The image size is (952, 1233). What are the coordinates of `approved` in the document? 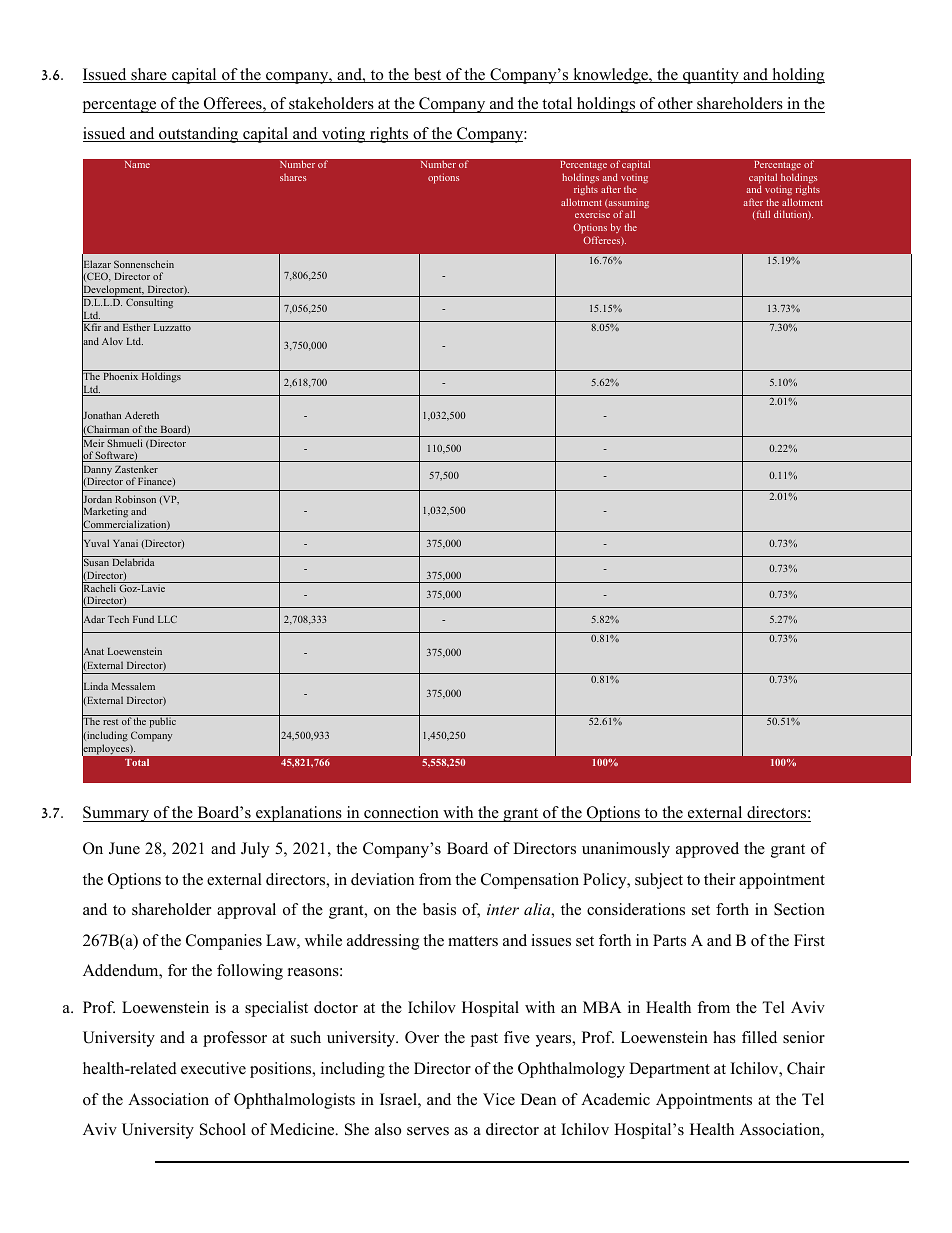 It's located at (707, 850).
